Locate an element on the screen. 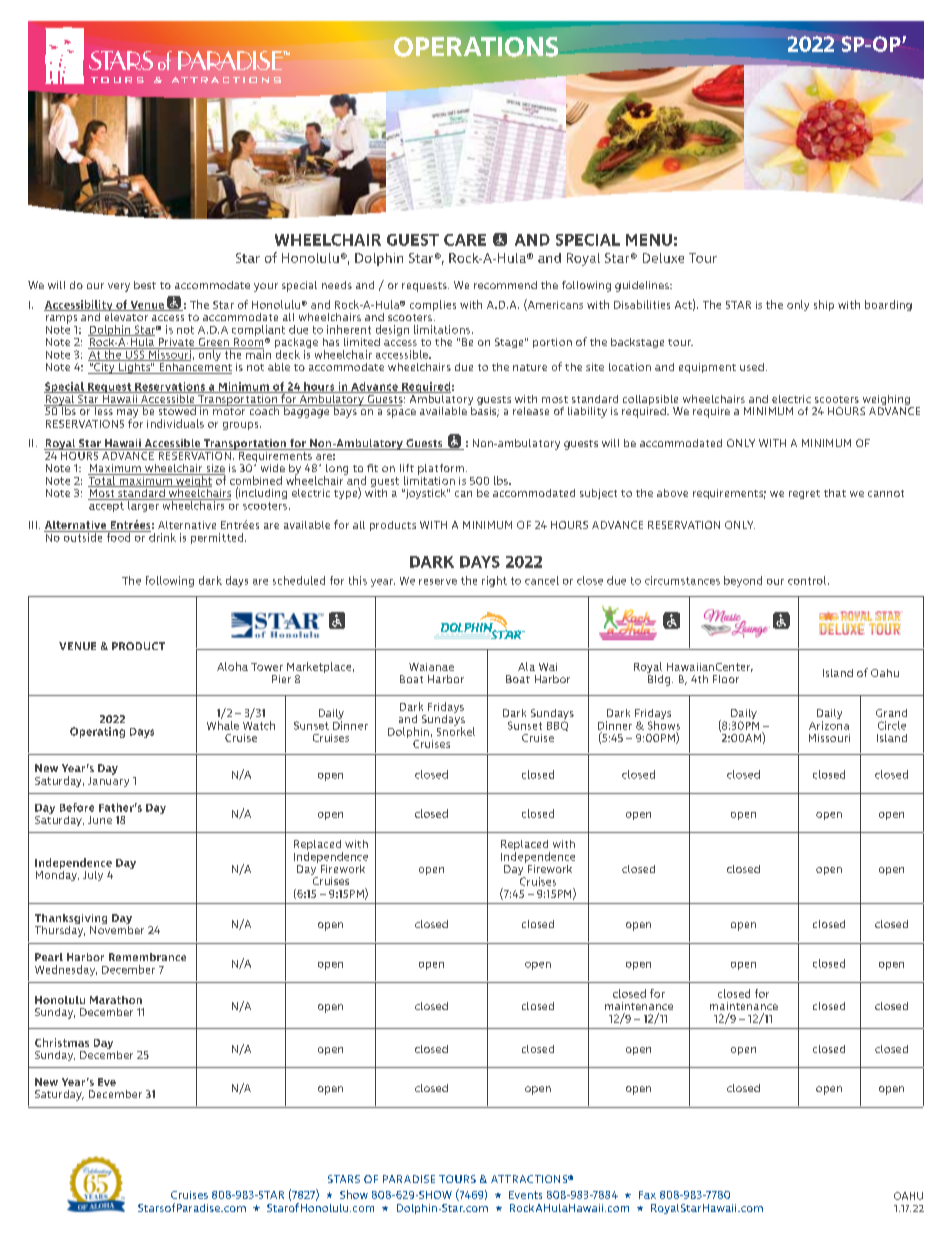 The image size is (952, 1233). Aloha is located at coordinates (232, 666).
